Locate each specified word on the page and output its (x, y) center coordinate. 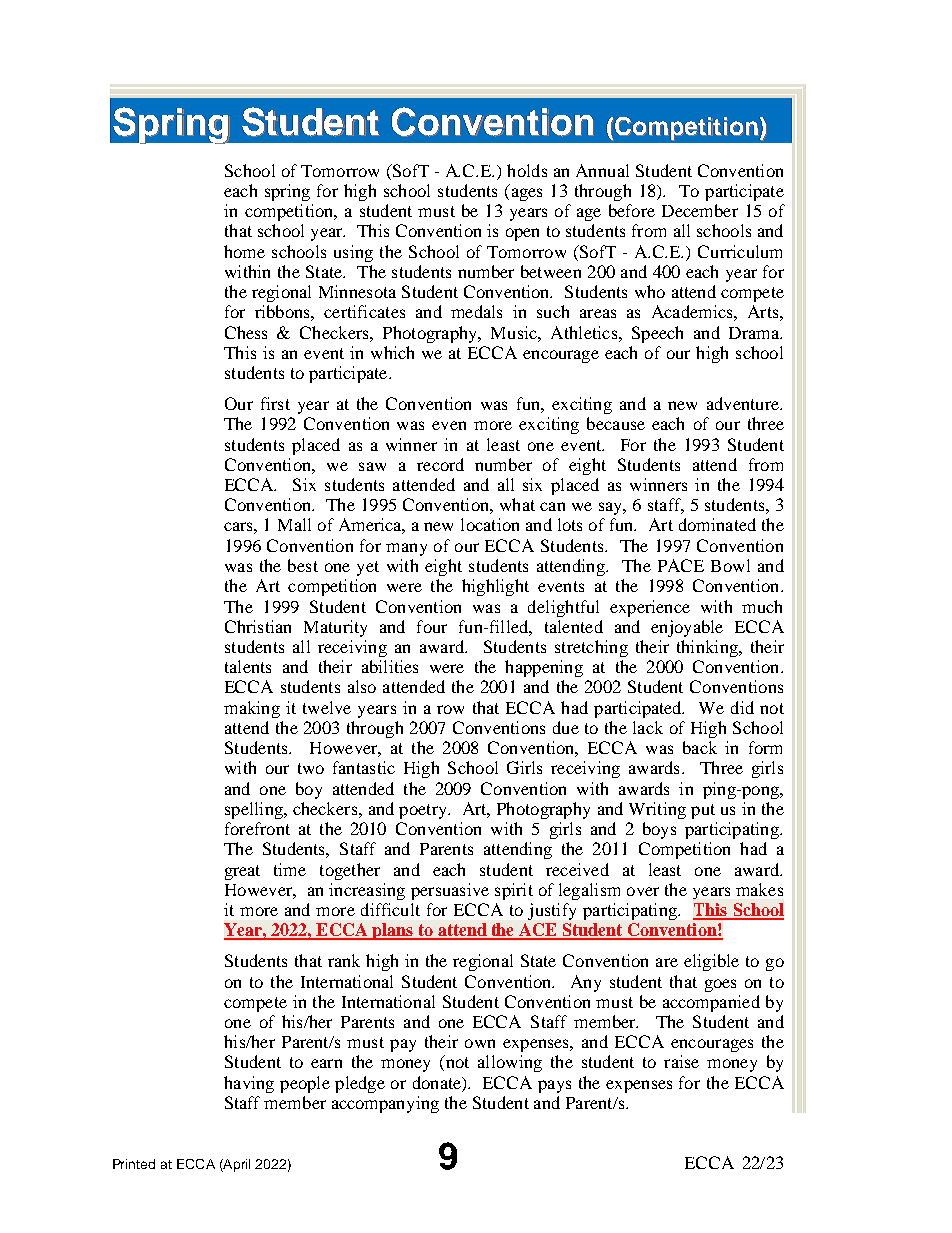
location (490, 524)
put (703, 811)
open (522, 234)
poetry (424, 811)
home (244, 251)
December (700, 210)
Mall (294, 524)
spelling (255, 810)
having (249, 1084)
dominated (717, 524)
